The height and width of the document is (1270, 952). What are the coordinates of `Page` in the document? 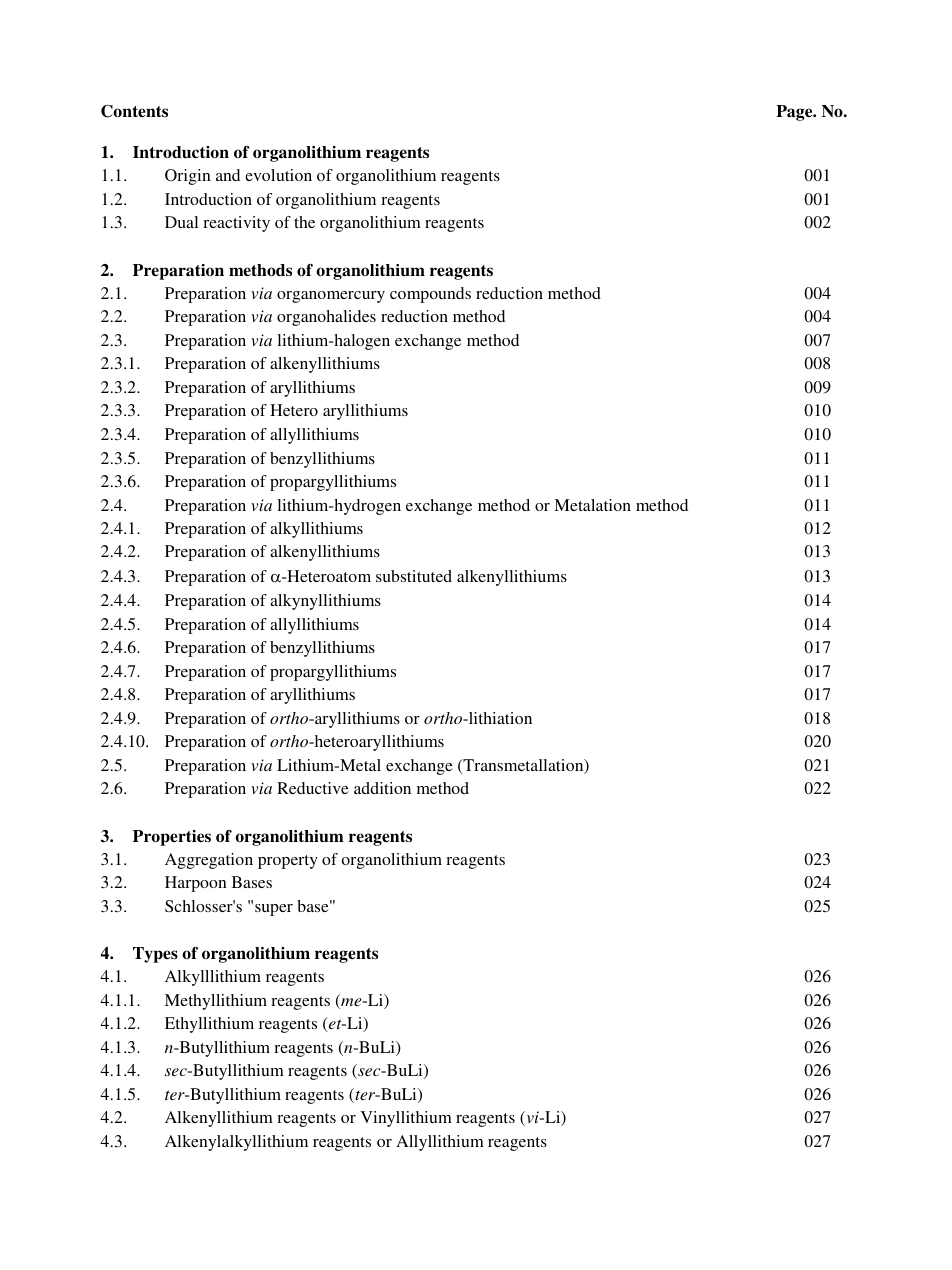 It's located at (795, 113).
